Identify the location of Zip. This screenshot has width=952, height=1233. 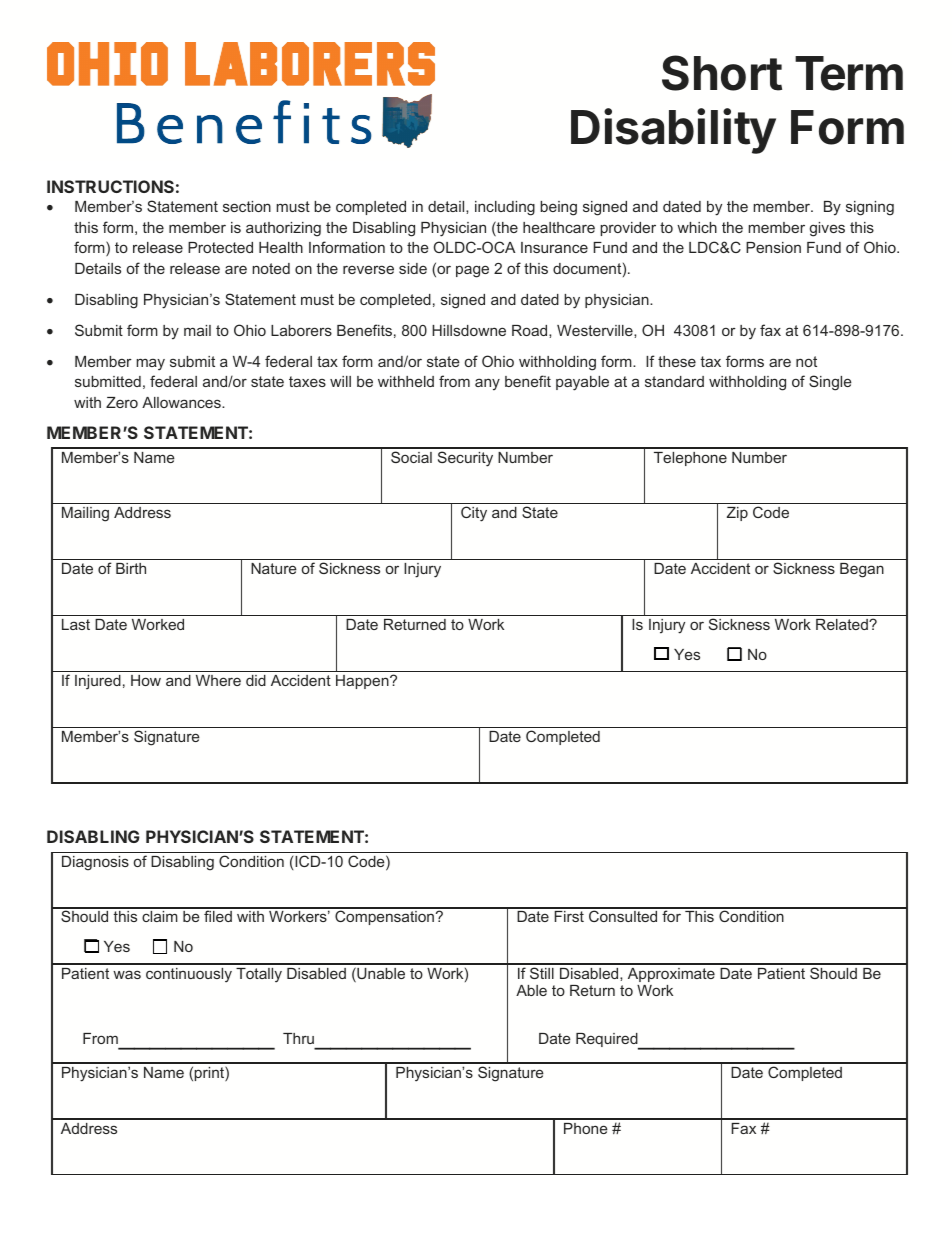
(737, 514).
